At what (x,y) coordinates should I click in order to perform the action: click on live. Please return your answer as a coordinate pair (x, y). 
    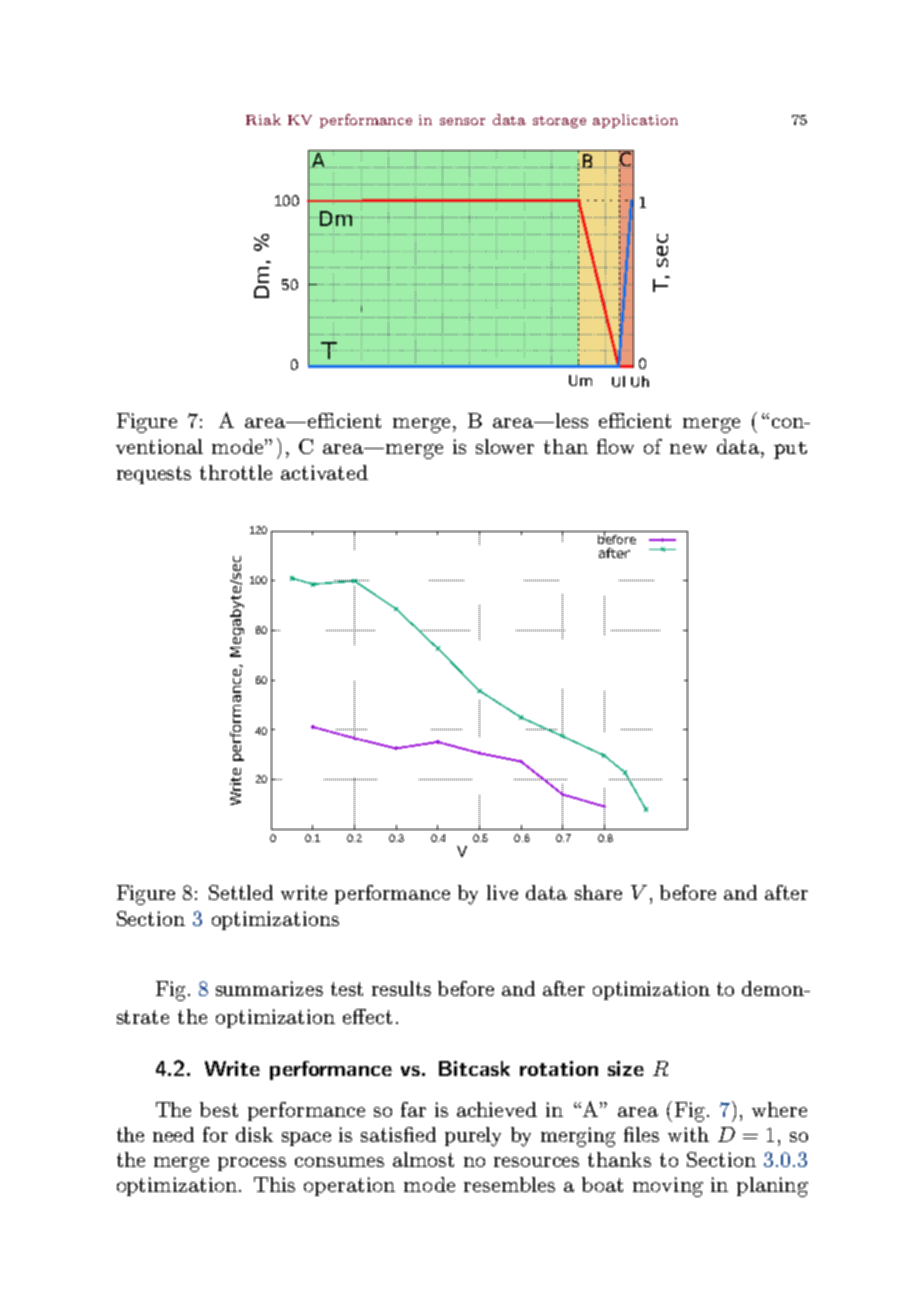
    Looking at the image, I should click on (502, 892).
